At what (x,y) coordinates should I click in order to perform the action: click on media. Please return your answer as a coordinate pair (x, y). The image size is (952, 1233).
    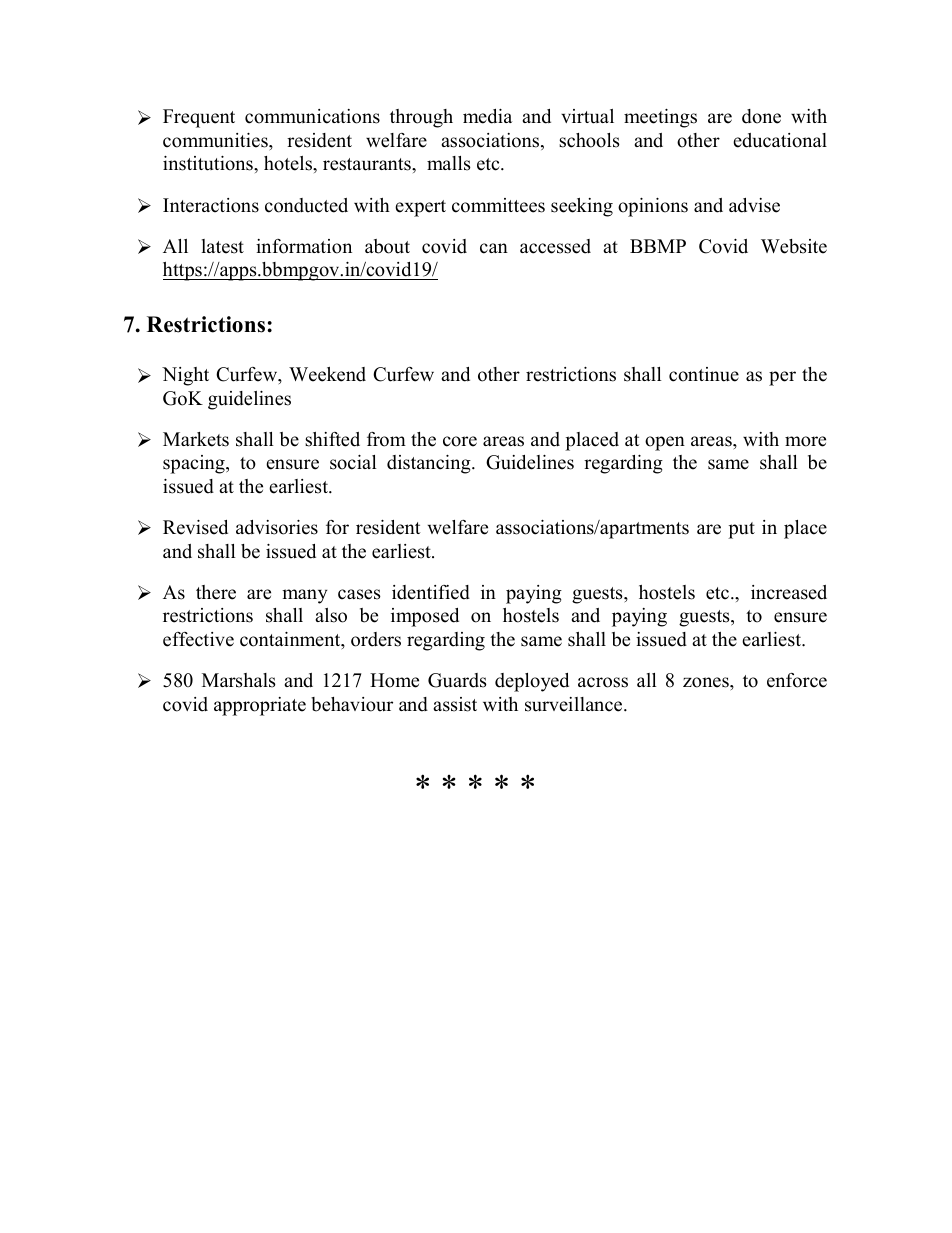
    Looking at the image, I should click on (487, 116).
